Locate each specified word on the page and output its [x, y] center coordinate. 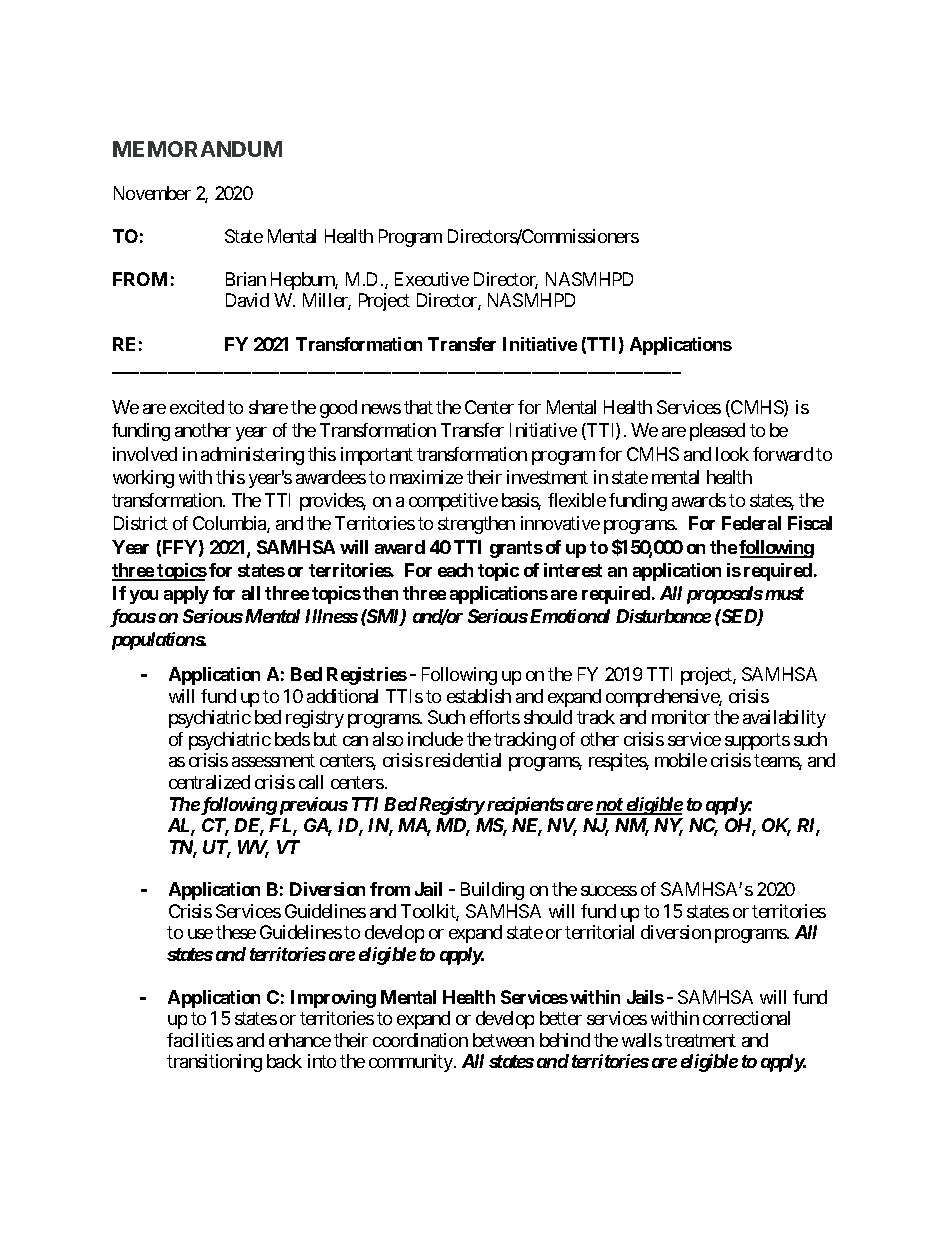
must [784, 593]
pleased [717, 432]
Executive [432, 279]
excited [197, 407]
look [732, 454]
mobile [681, 760]
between [503, 1040]
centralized [209, 782]
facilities [200, 1040]
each [455, 570]
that [418, 407]
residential [463, 760]
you [144, 597]
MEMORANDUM [197, 149]
